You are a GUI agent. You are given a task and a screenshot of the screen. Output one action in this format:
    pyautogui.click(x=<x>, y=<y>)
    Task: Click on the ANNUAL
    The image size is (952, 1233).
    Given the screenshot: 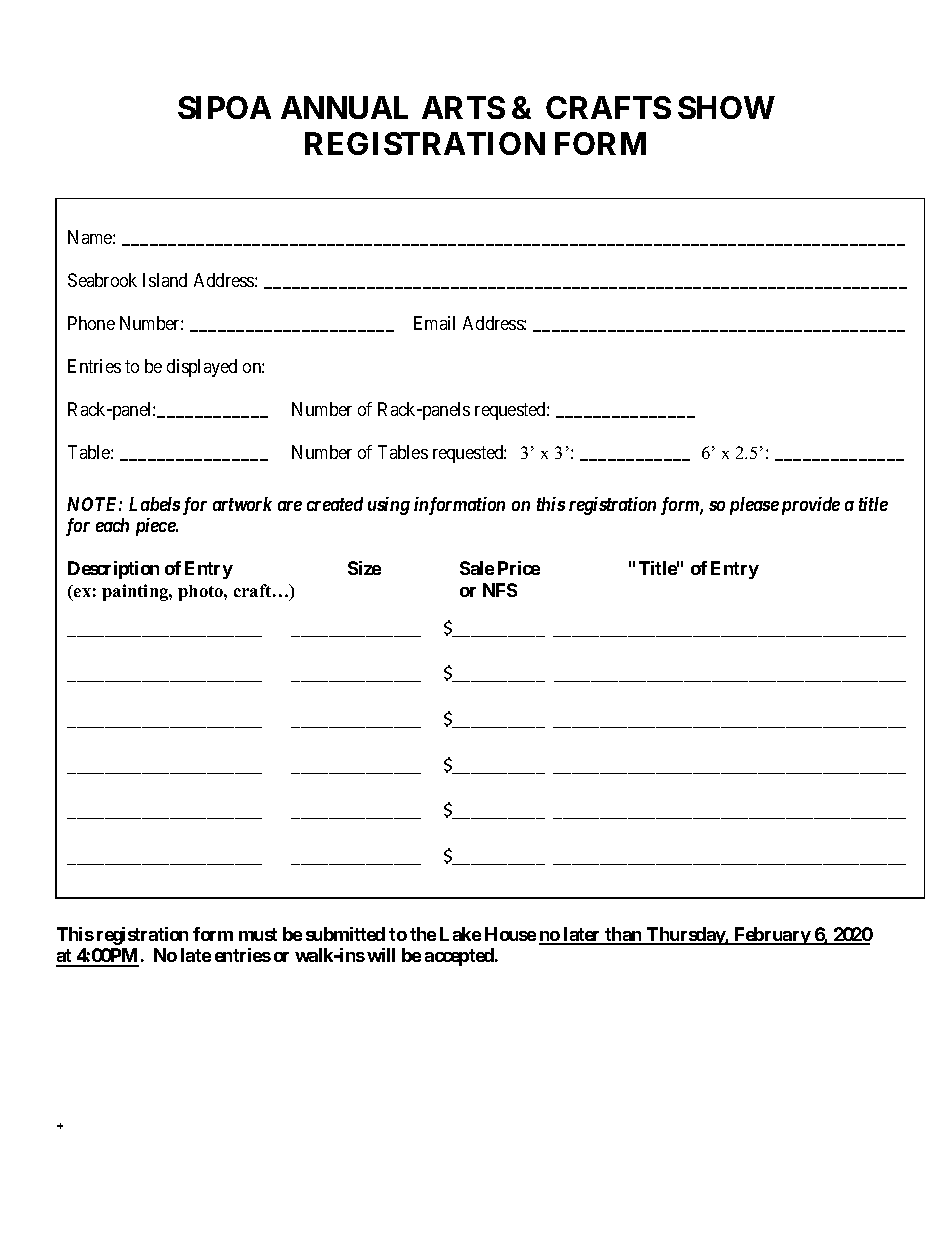 What is the action you would take?
    pyautogui.click(x=344, y=107)
